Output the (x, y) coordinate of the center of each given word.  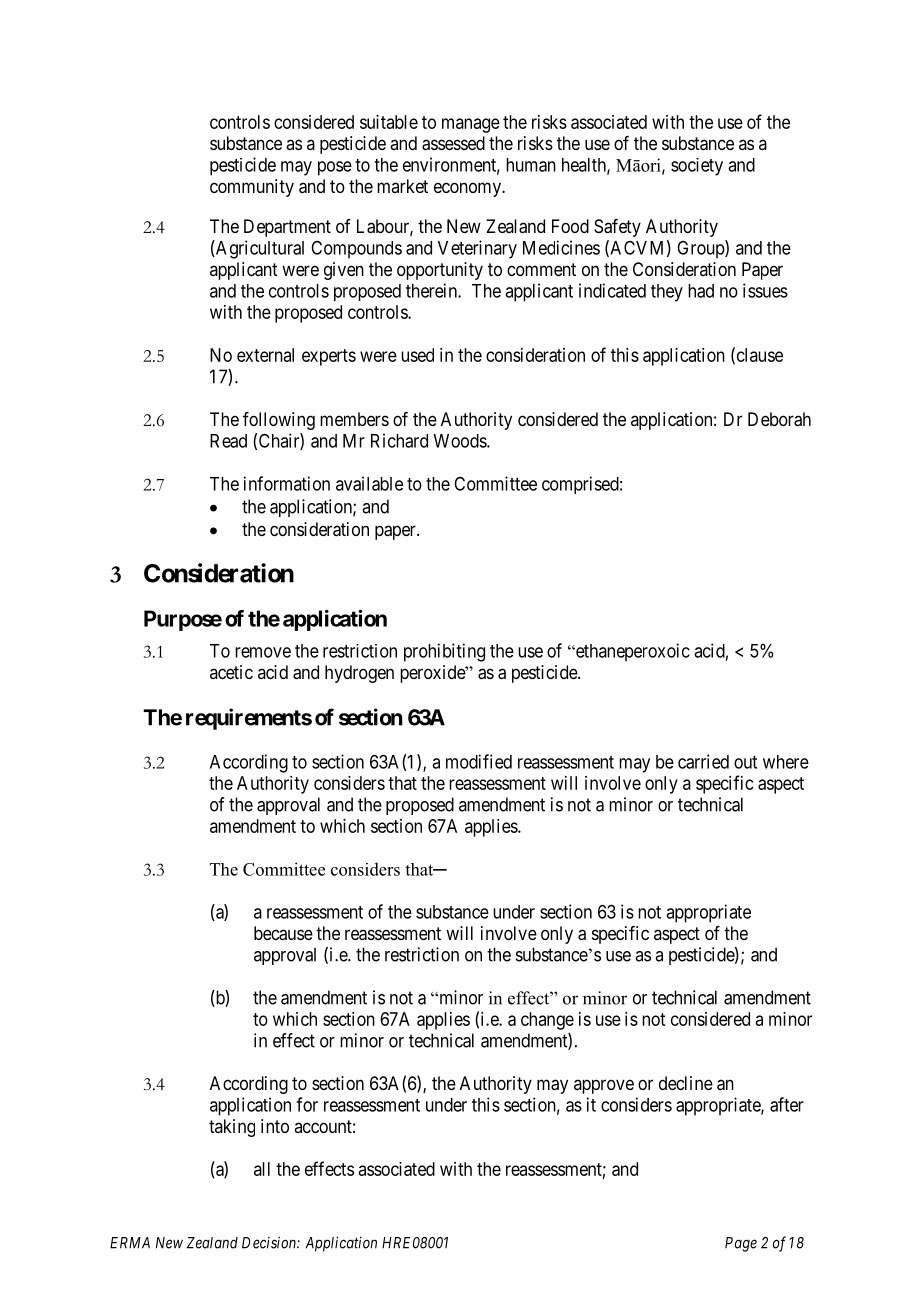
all (262, 1169)
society (697, 167)
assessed (453, 143)
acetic (231, 672)
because (283, 933)
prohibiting (444, 652)
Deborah (779, 419)
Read (228, 441)
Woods (460, 441)
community (252, 188)
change (547, 1021)
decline (686, 1083)
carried (703, 761)
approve (604, 1086)
